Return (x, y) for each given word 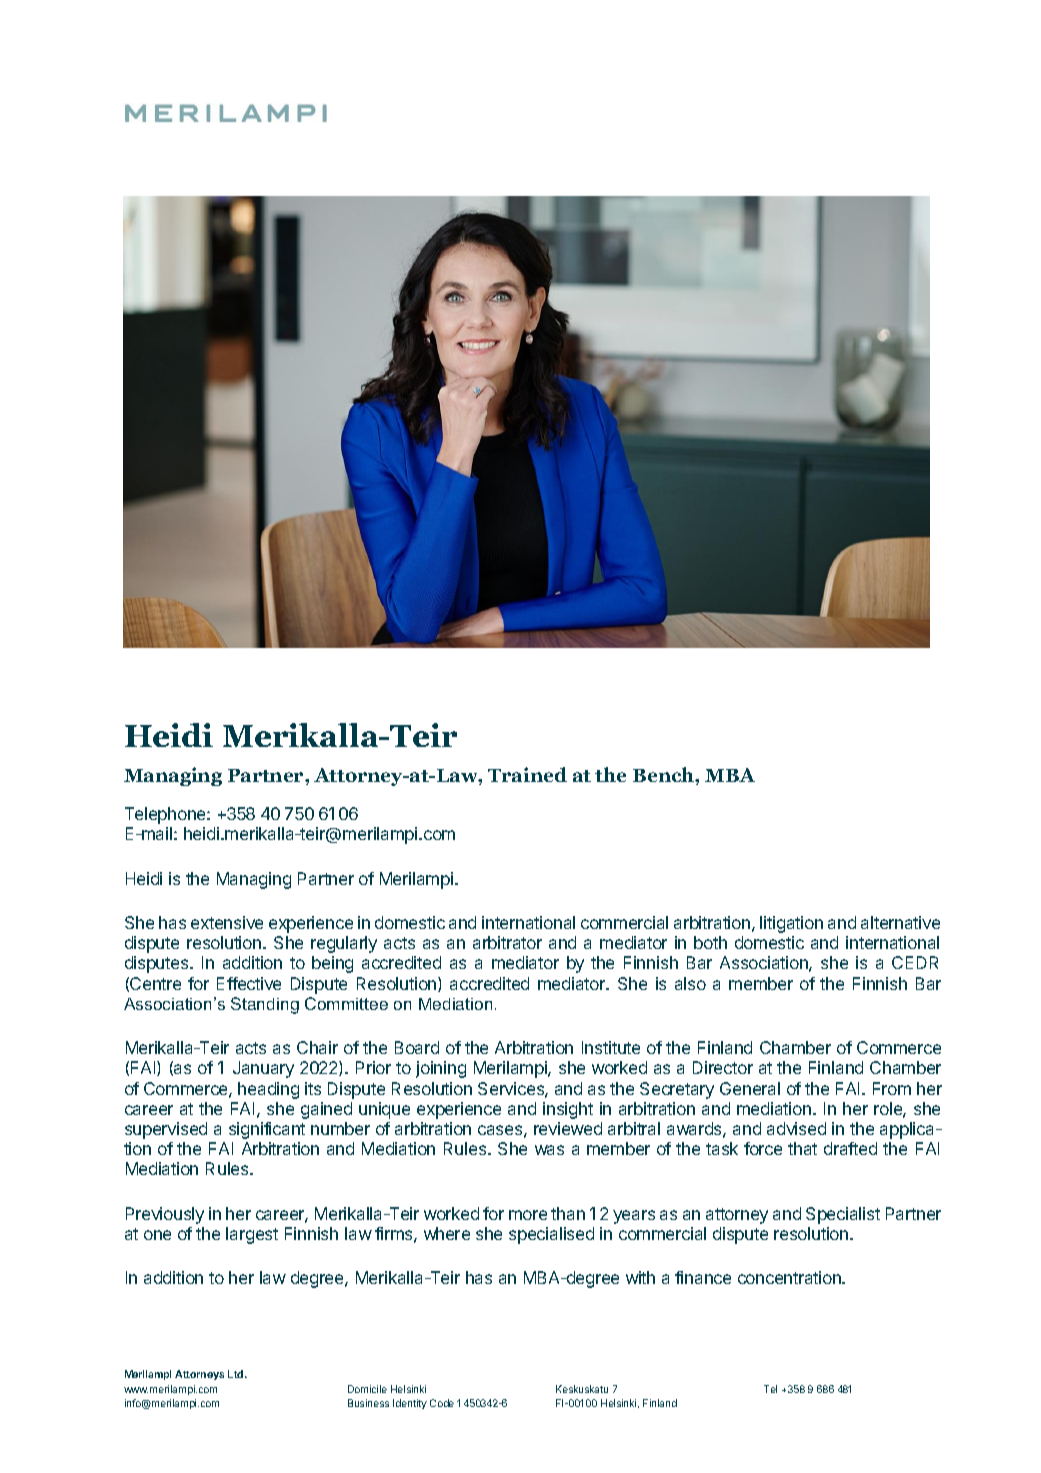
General (750, 1088)
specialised (551, 1235)
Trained (527, 774)
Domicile (367, 1389)
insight (568, 1110)
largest (252, 1235)
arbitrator (507, 942)
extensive (227, 922)
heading (268, 1090)
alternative (900, 922)
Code (442, 1403)
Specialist (843, 1215)
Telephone (166, 815)
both (710, 942)
